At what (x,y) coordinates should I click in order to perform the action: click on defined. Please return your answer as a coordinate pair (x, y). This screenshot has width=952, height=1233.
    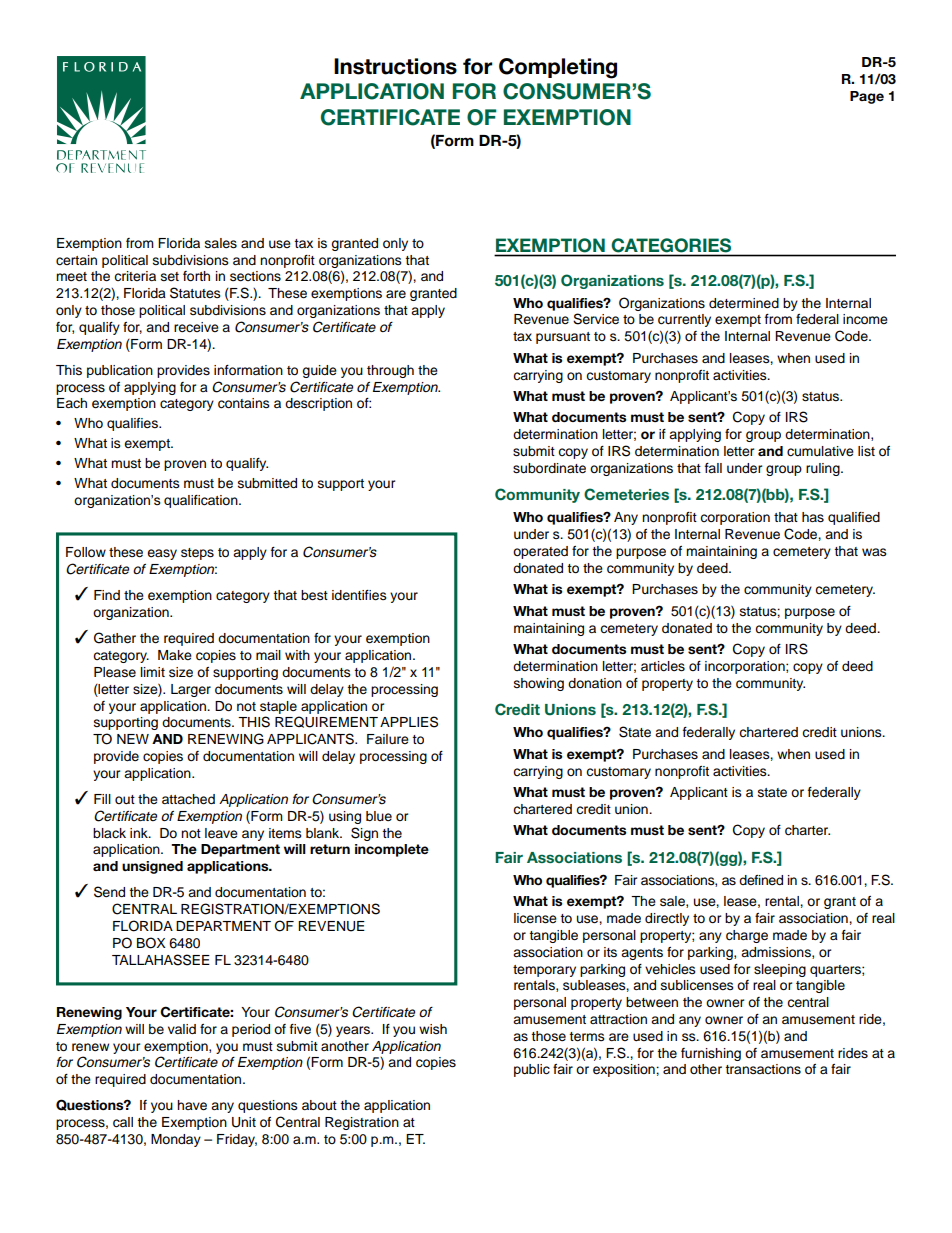
    Looking at the image, I should click on (761, 880).
